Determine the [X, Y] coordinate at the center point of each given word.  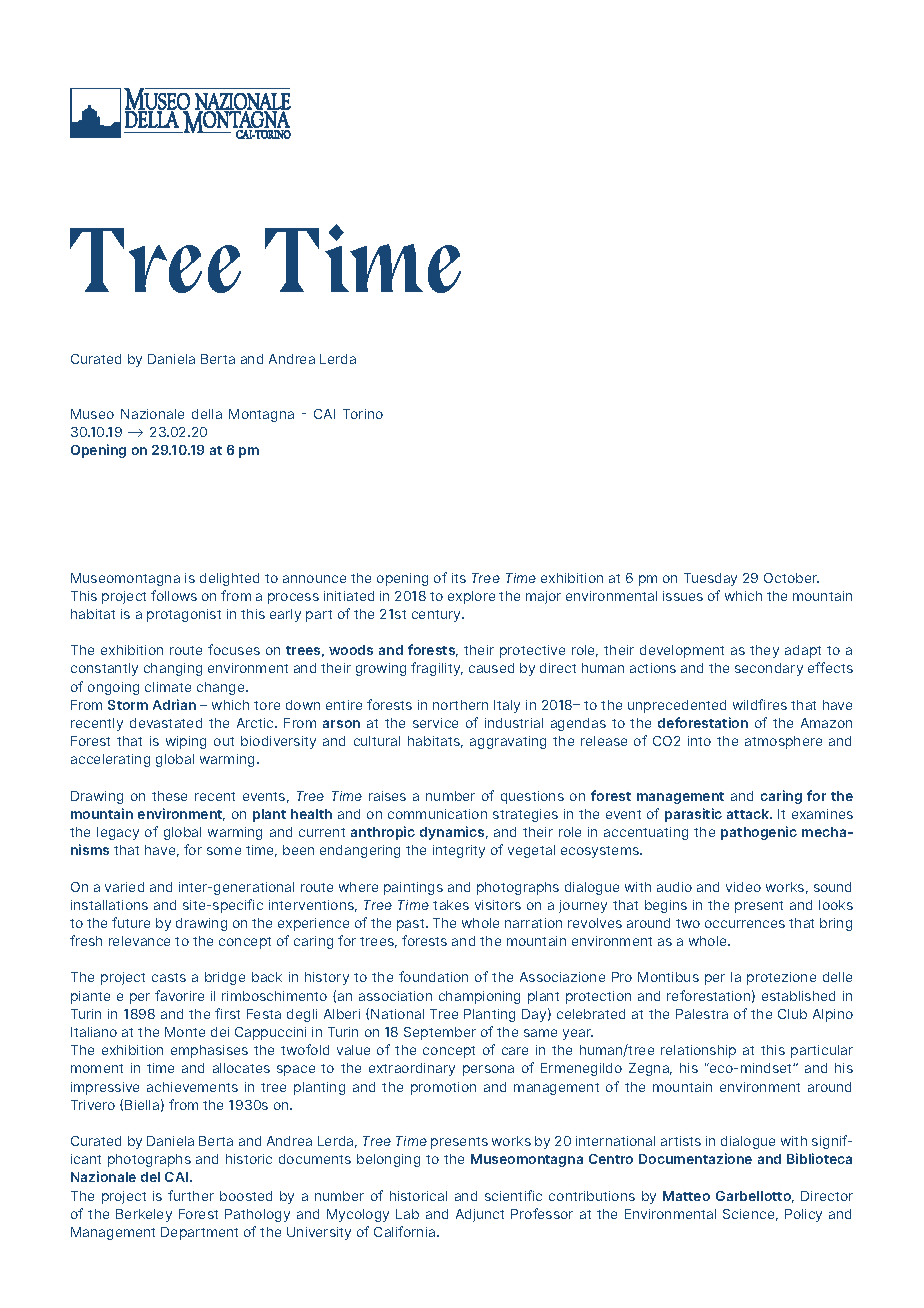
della [207, 414]
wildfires [760, 704]
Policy [803, 1215]
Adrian [174, 704]
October [791, 578]
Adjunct [480, 1215]
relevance [139, 941]
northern [460, 705]
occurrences [745, 924]
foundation [433, 976]
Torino [363, 414]
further [191, 1195]
